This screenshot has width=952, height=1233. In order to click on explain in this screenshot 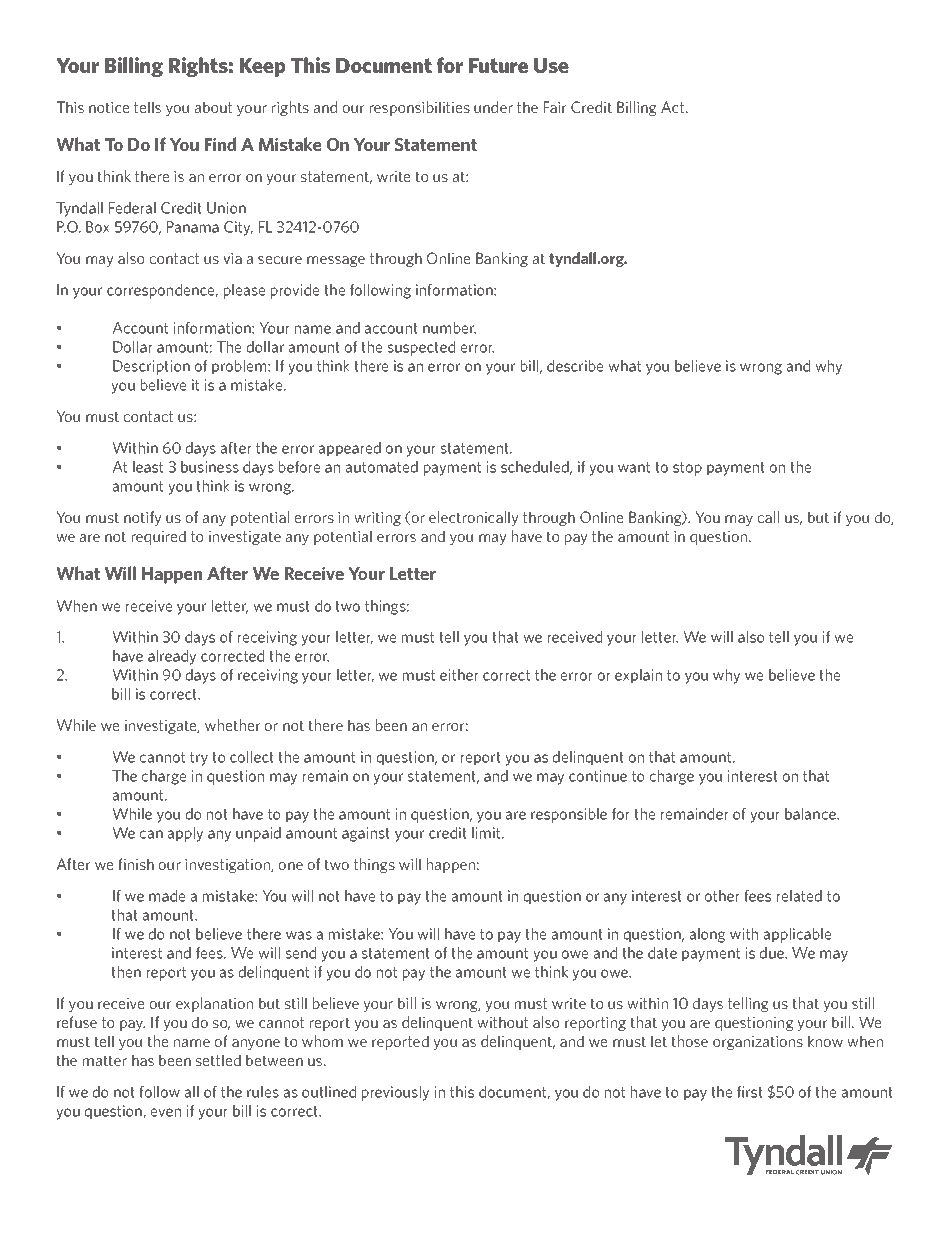, I will do `click(638, 676)`.
